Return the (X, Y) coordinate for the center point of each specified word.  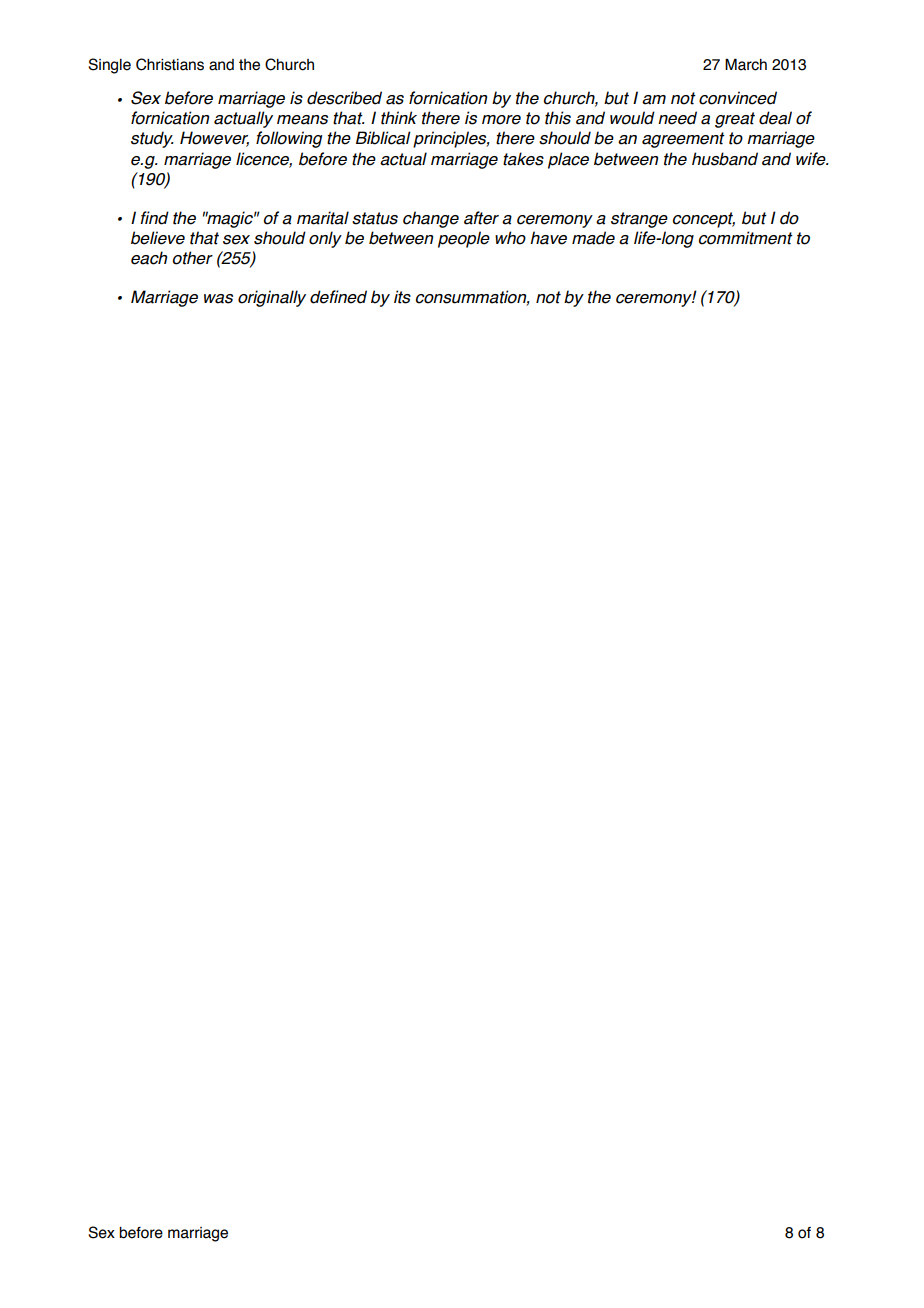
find (154, 218)
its (402, 297)
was (218, 299)
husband (725, 159)
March (746, 64)
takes (523, 159)
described (344, 98)
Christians (170, 64)
